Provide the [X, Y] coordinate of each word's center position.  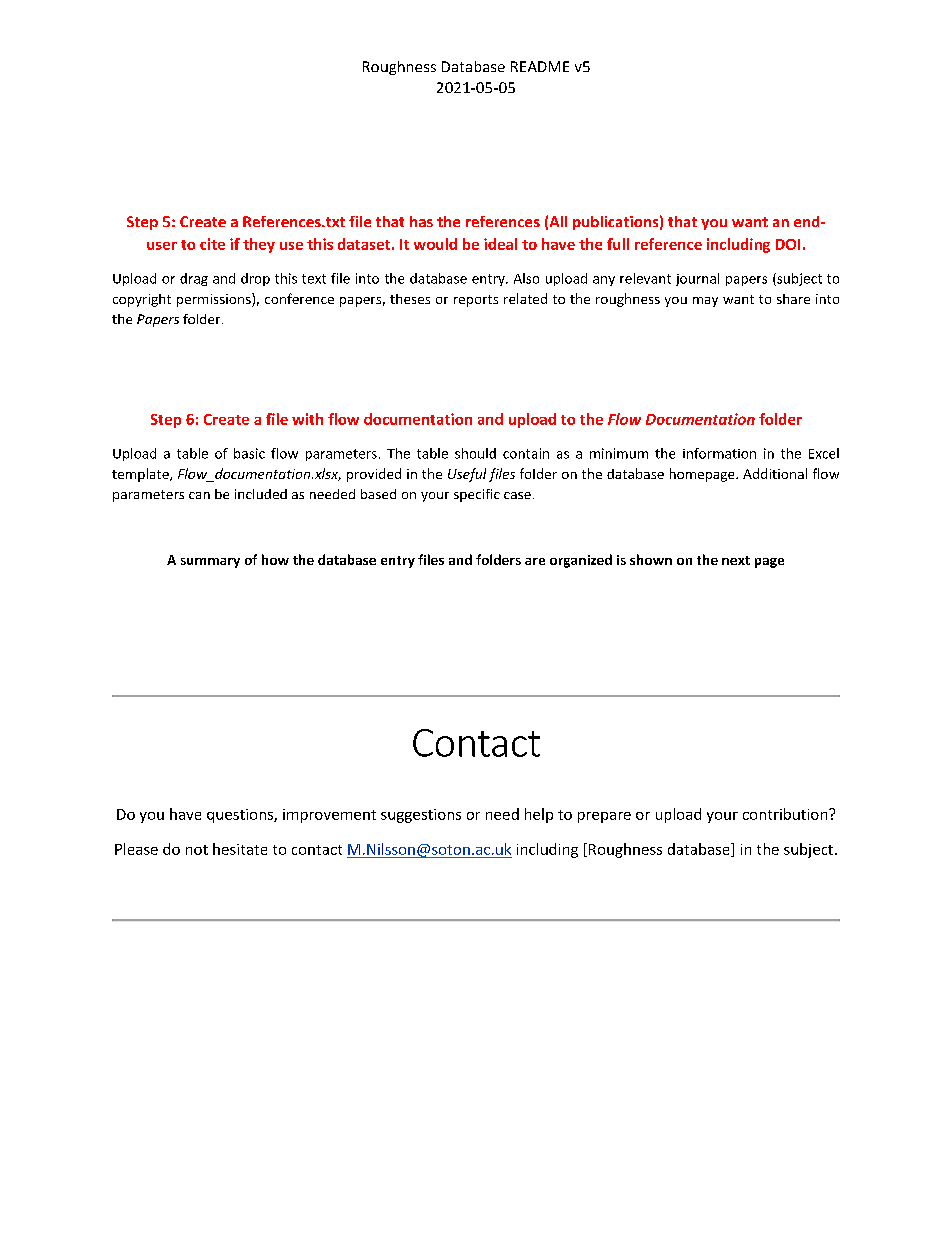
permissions [215, 300]
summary [210, 563]
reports [476, 301]
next [736, 560]
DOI [788, 244]
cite [212, 244]
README [540, 66]
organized [581, 561]
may [705, 302]
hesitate [240, 849]
